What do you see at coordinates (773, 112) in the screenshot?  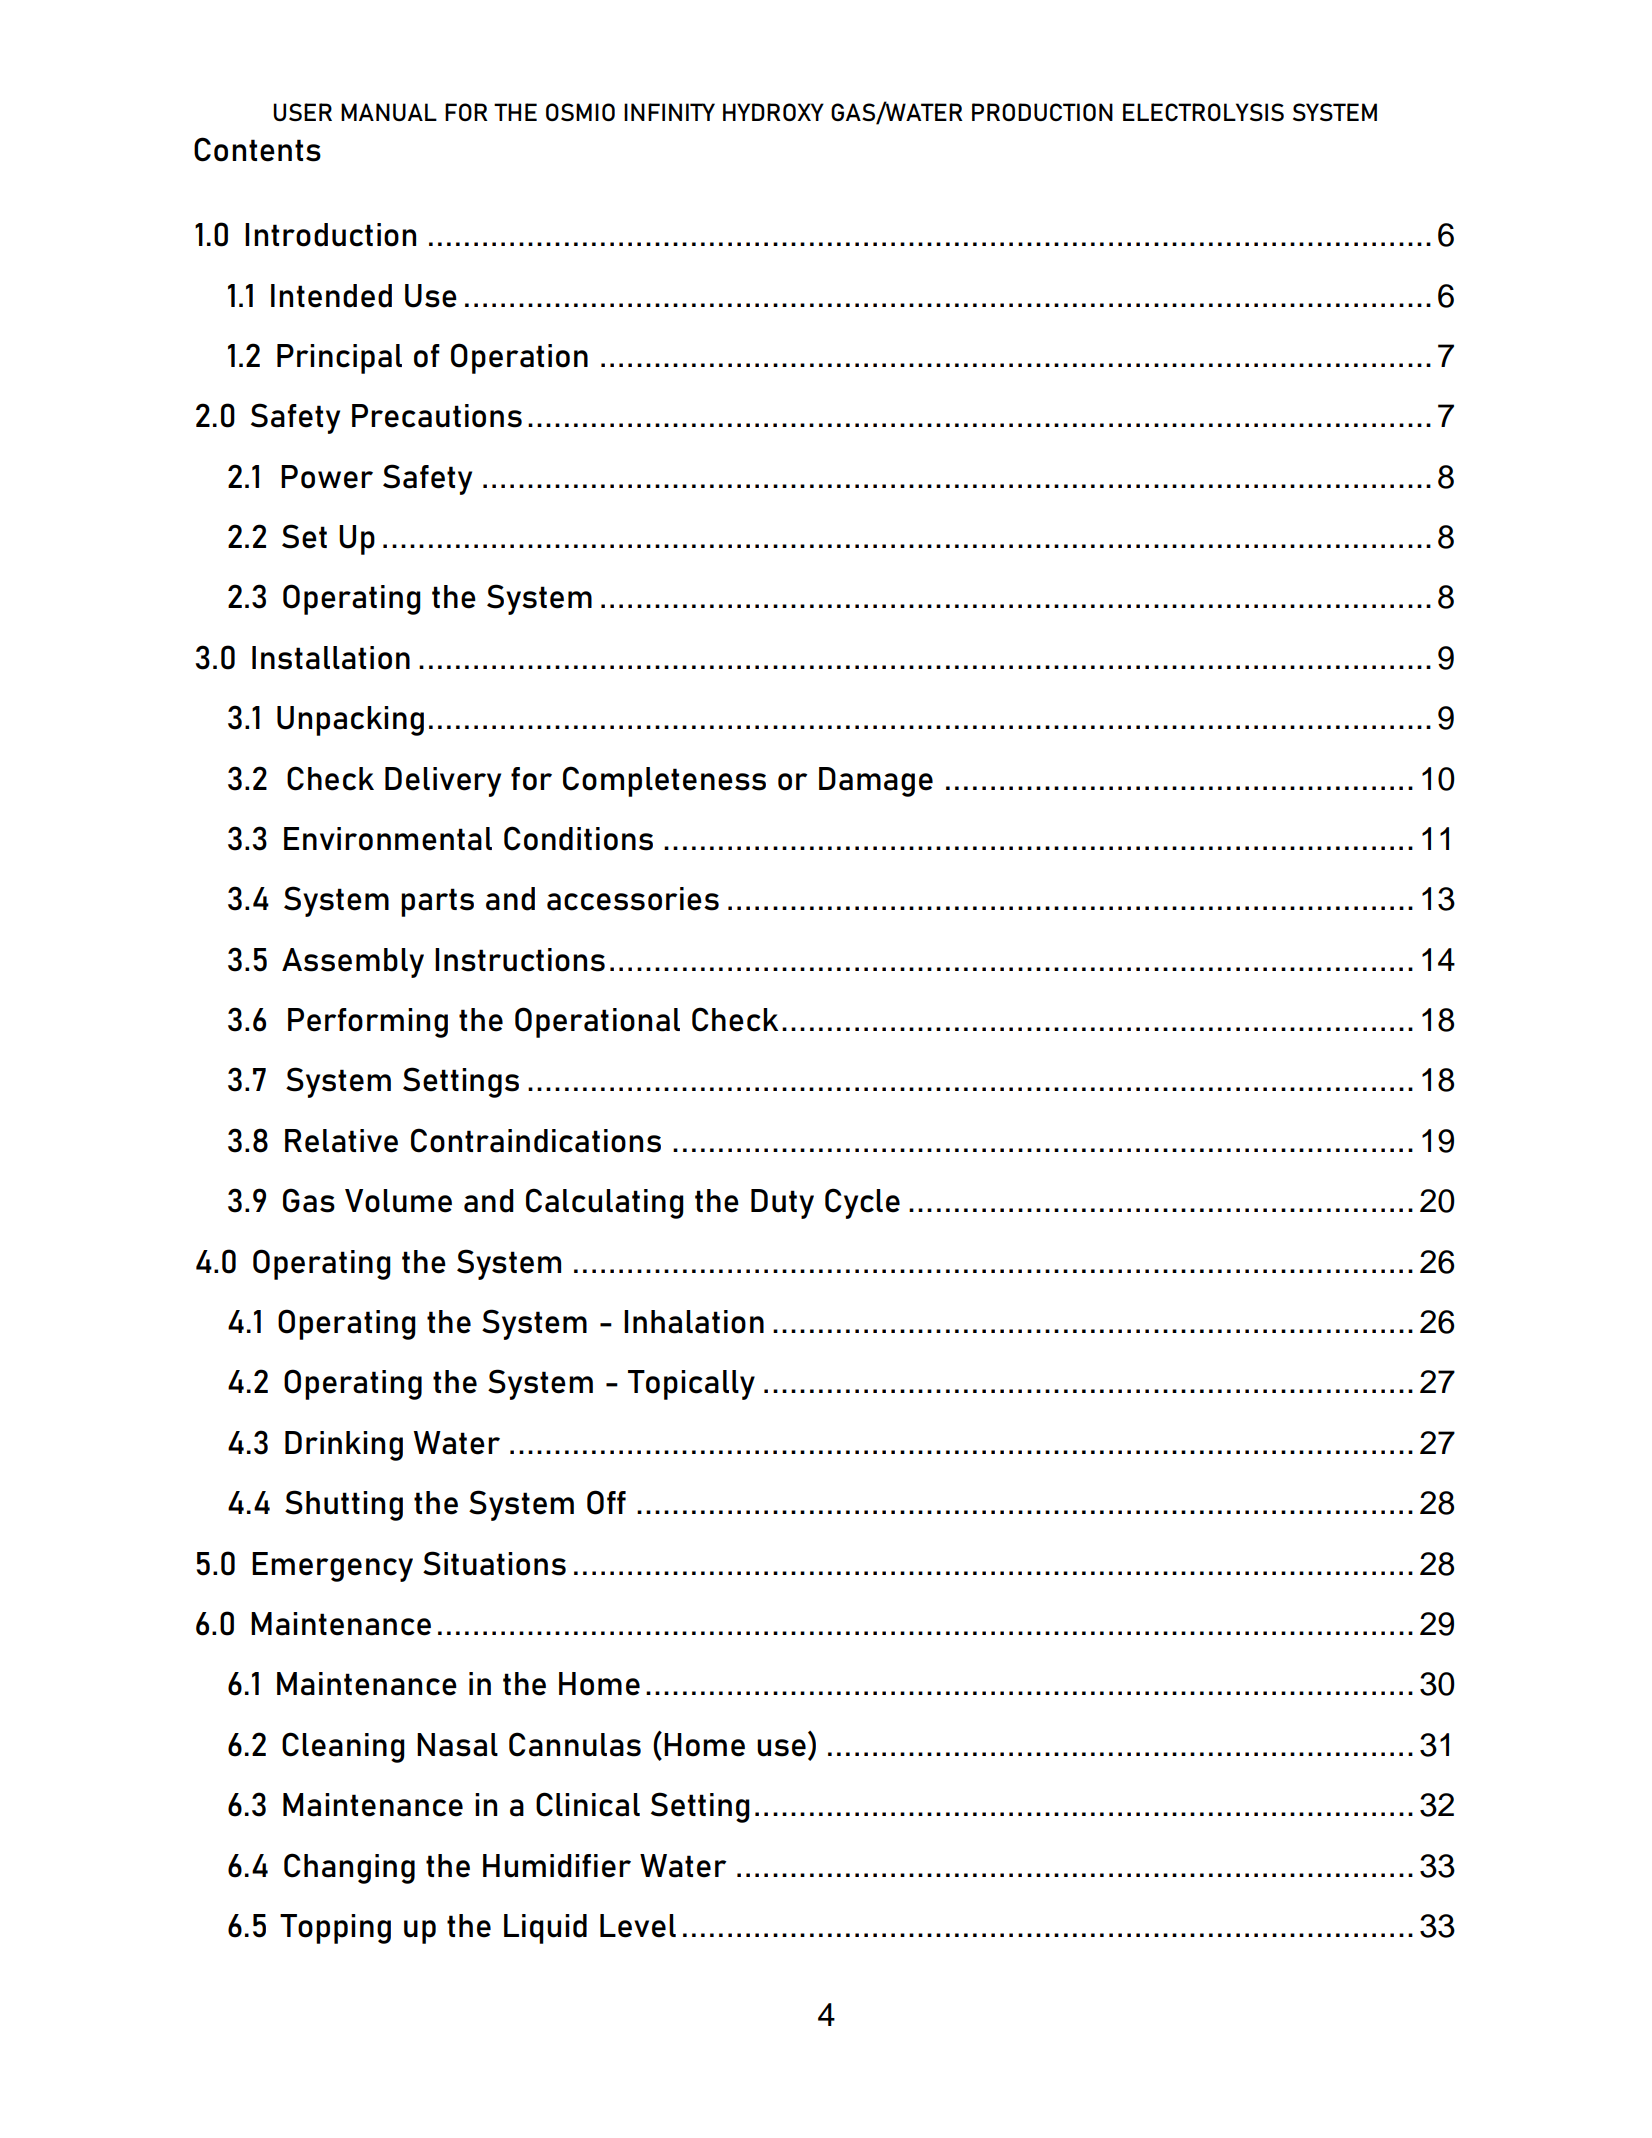 I see `HYDROXY` at bounding box center [773, 112].
